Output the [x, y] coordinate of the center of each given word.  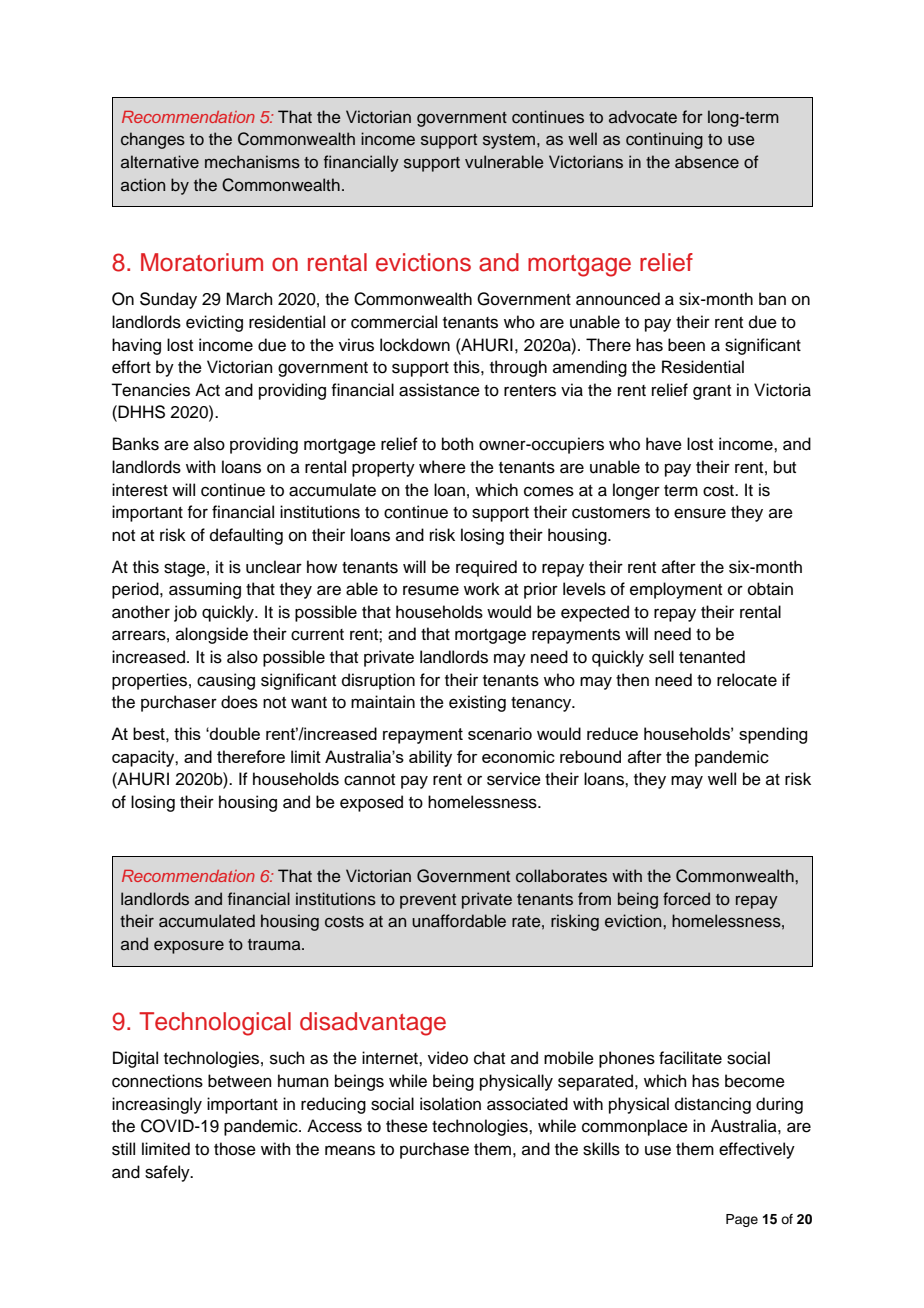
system [510, 141]
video [448, 1058]
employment [676, 590]
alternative [160, 162]
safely [168, 1173]
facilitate [690, 1058]
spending [773, 735]
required [486, 568]
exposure [189, 947]
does [239, 702]
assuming [205, 590]
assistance [439, 390]
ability [430, 758]
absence [707, 162]
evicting [214, 323]
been [686, 345]
